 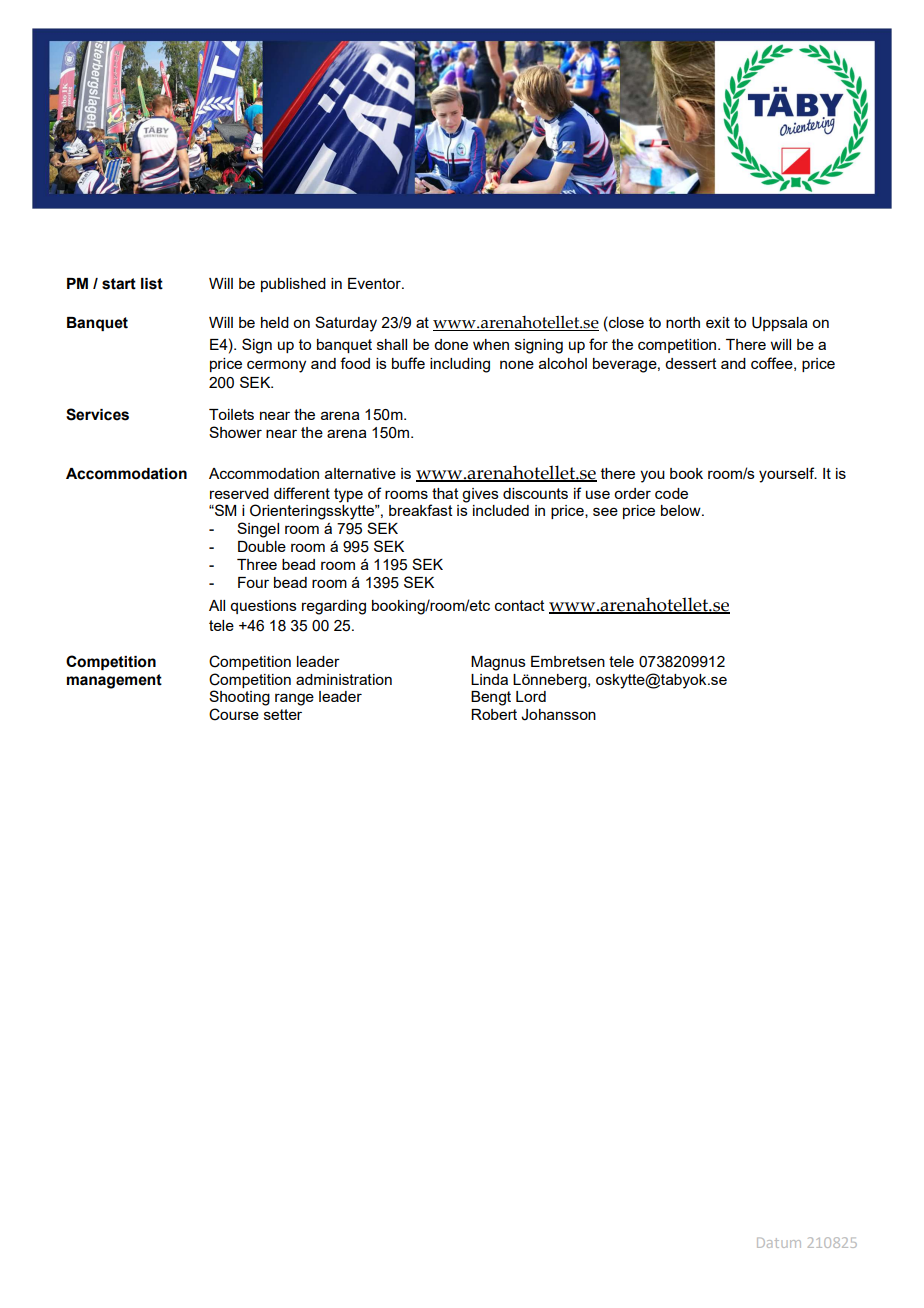 I want to click on done, so click(x=451, y=344).
